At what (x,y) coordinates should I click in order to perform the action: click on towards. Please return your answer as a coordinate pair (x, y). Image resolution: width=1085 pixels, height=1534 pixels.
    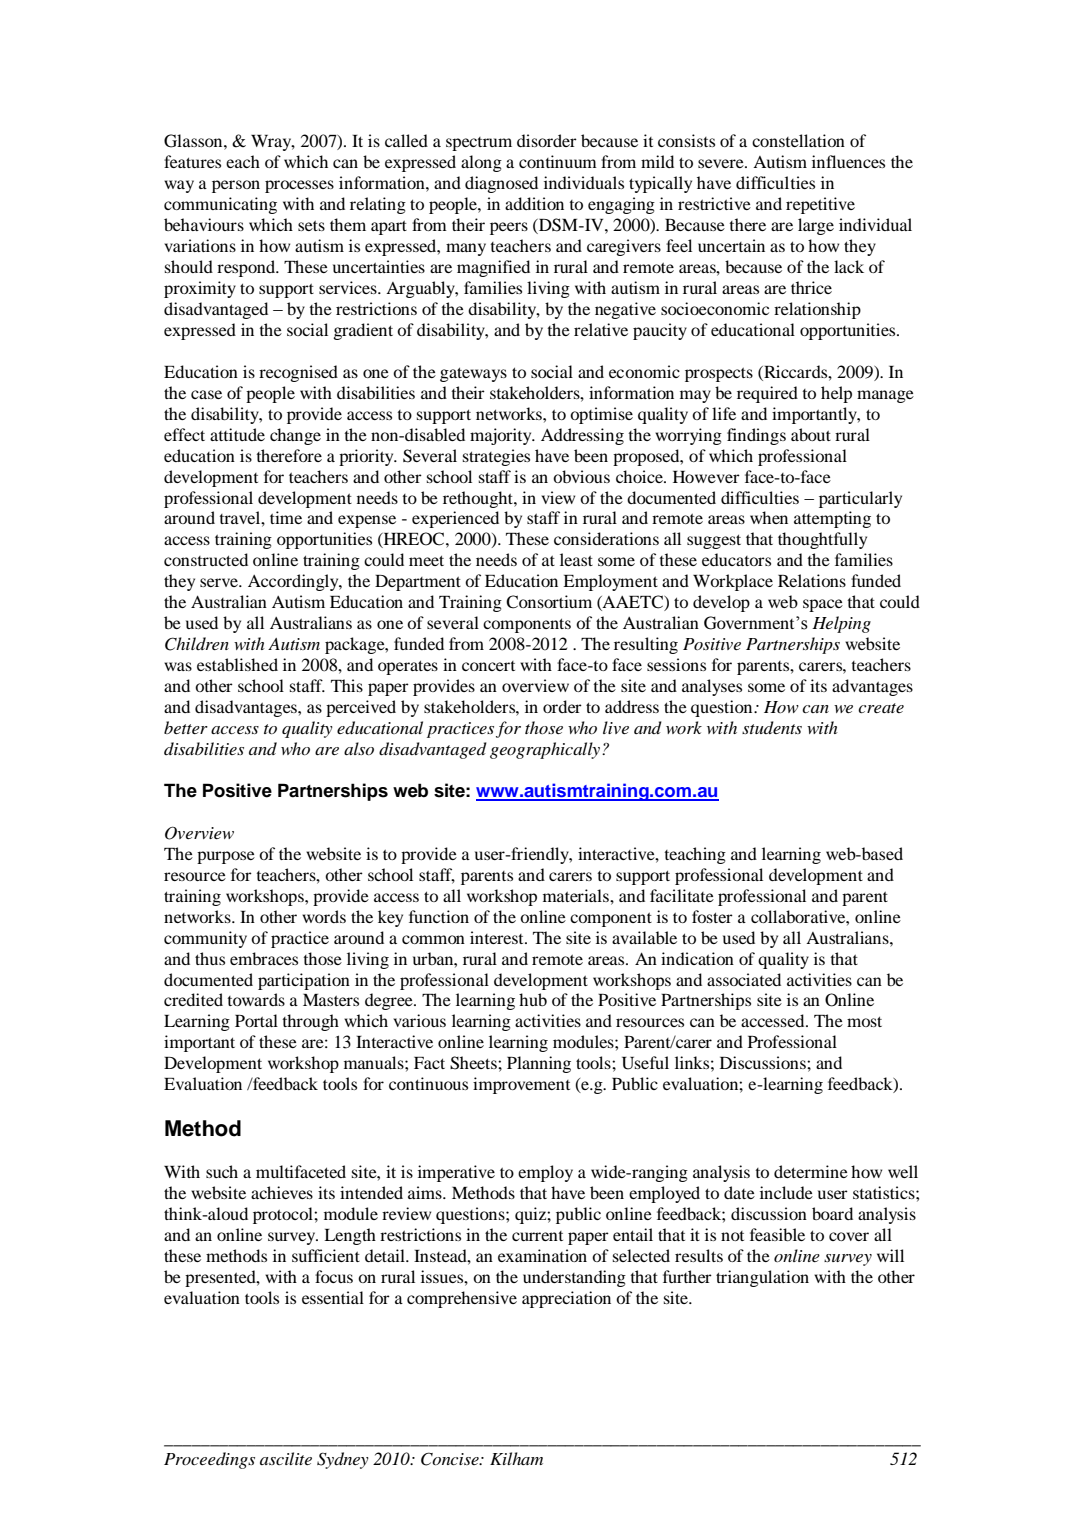
    Looking at the image, I should click on (256, 999).
